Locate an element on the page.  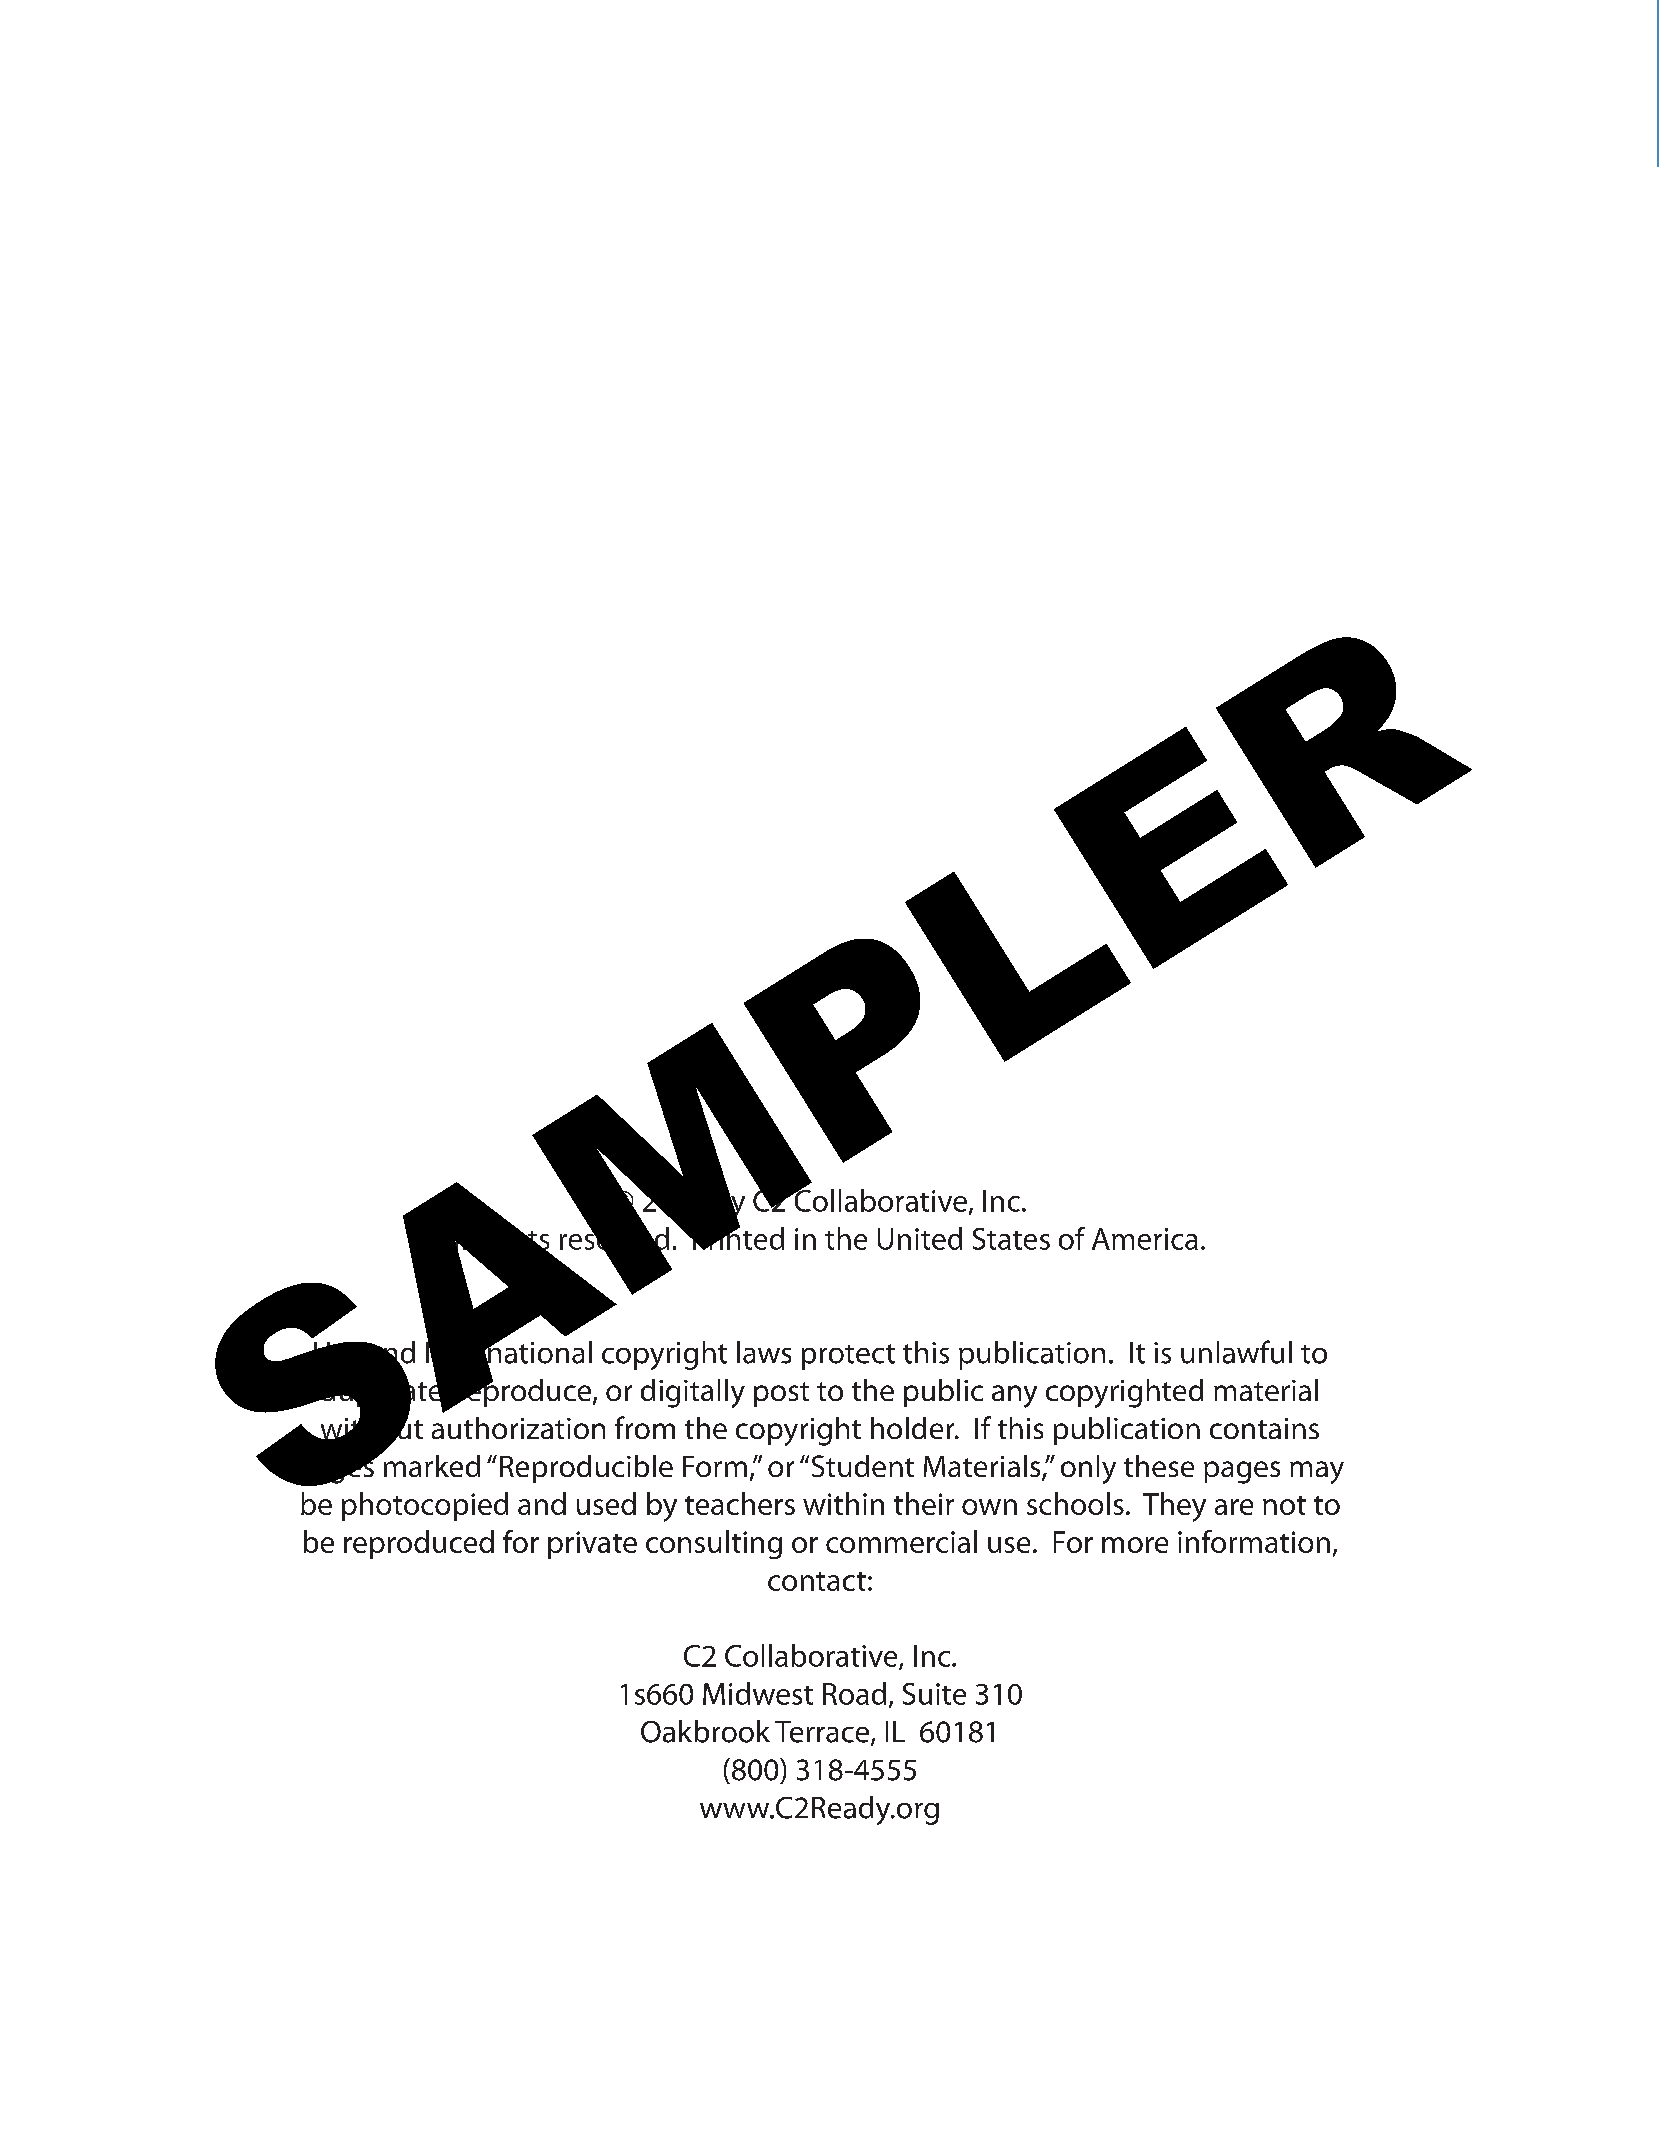
private is located at coordinates (592, 1545).
